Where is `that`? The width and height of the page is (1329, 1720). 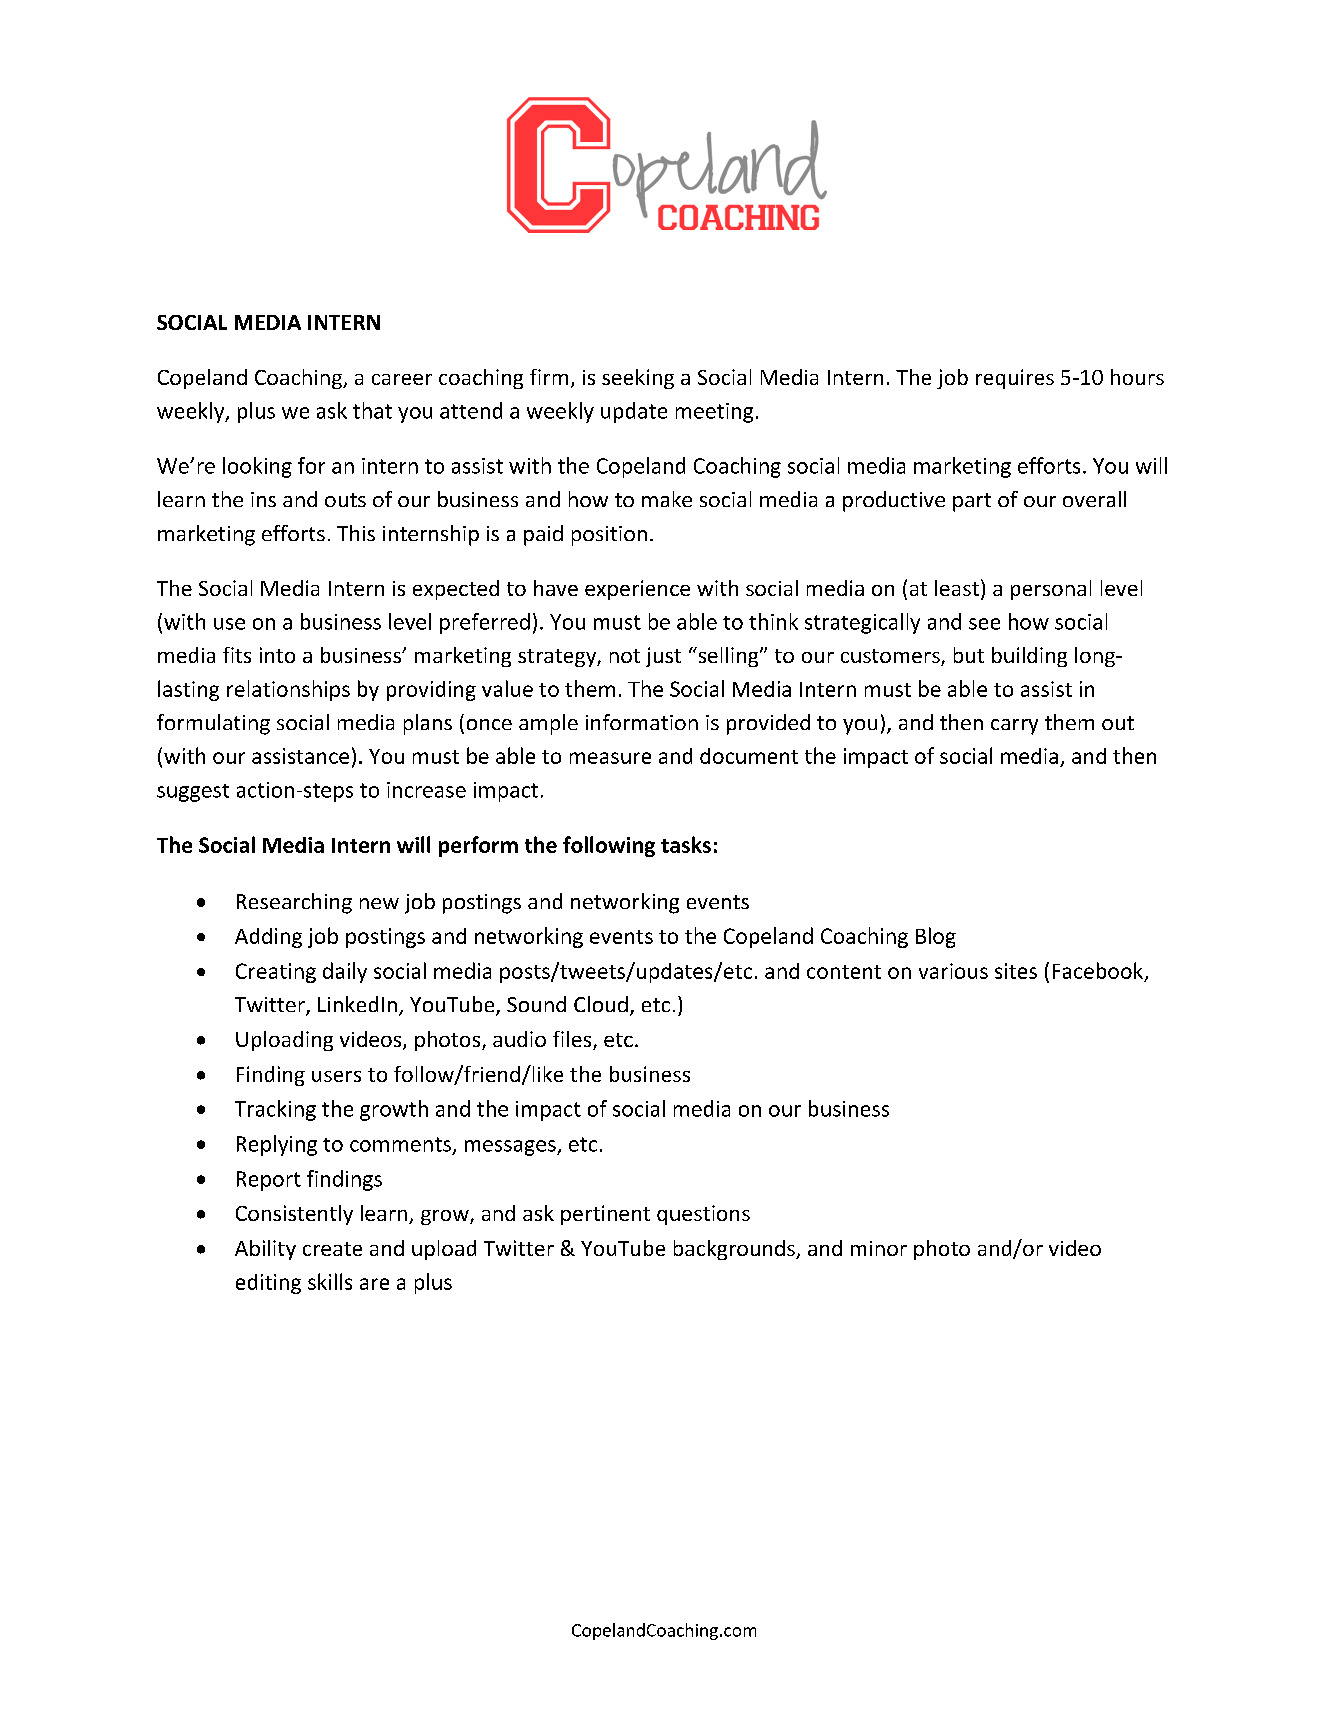 that is located at coordinates (372, 410).
